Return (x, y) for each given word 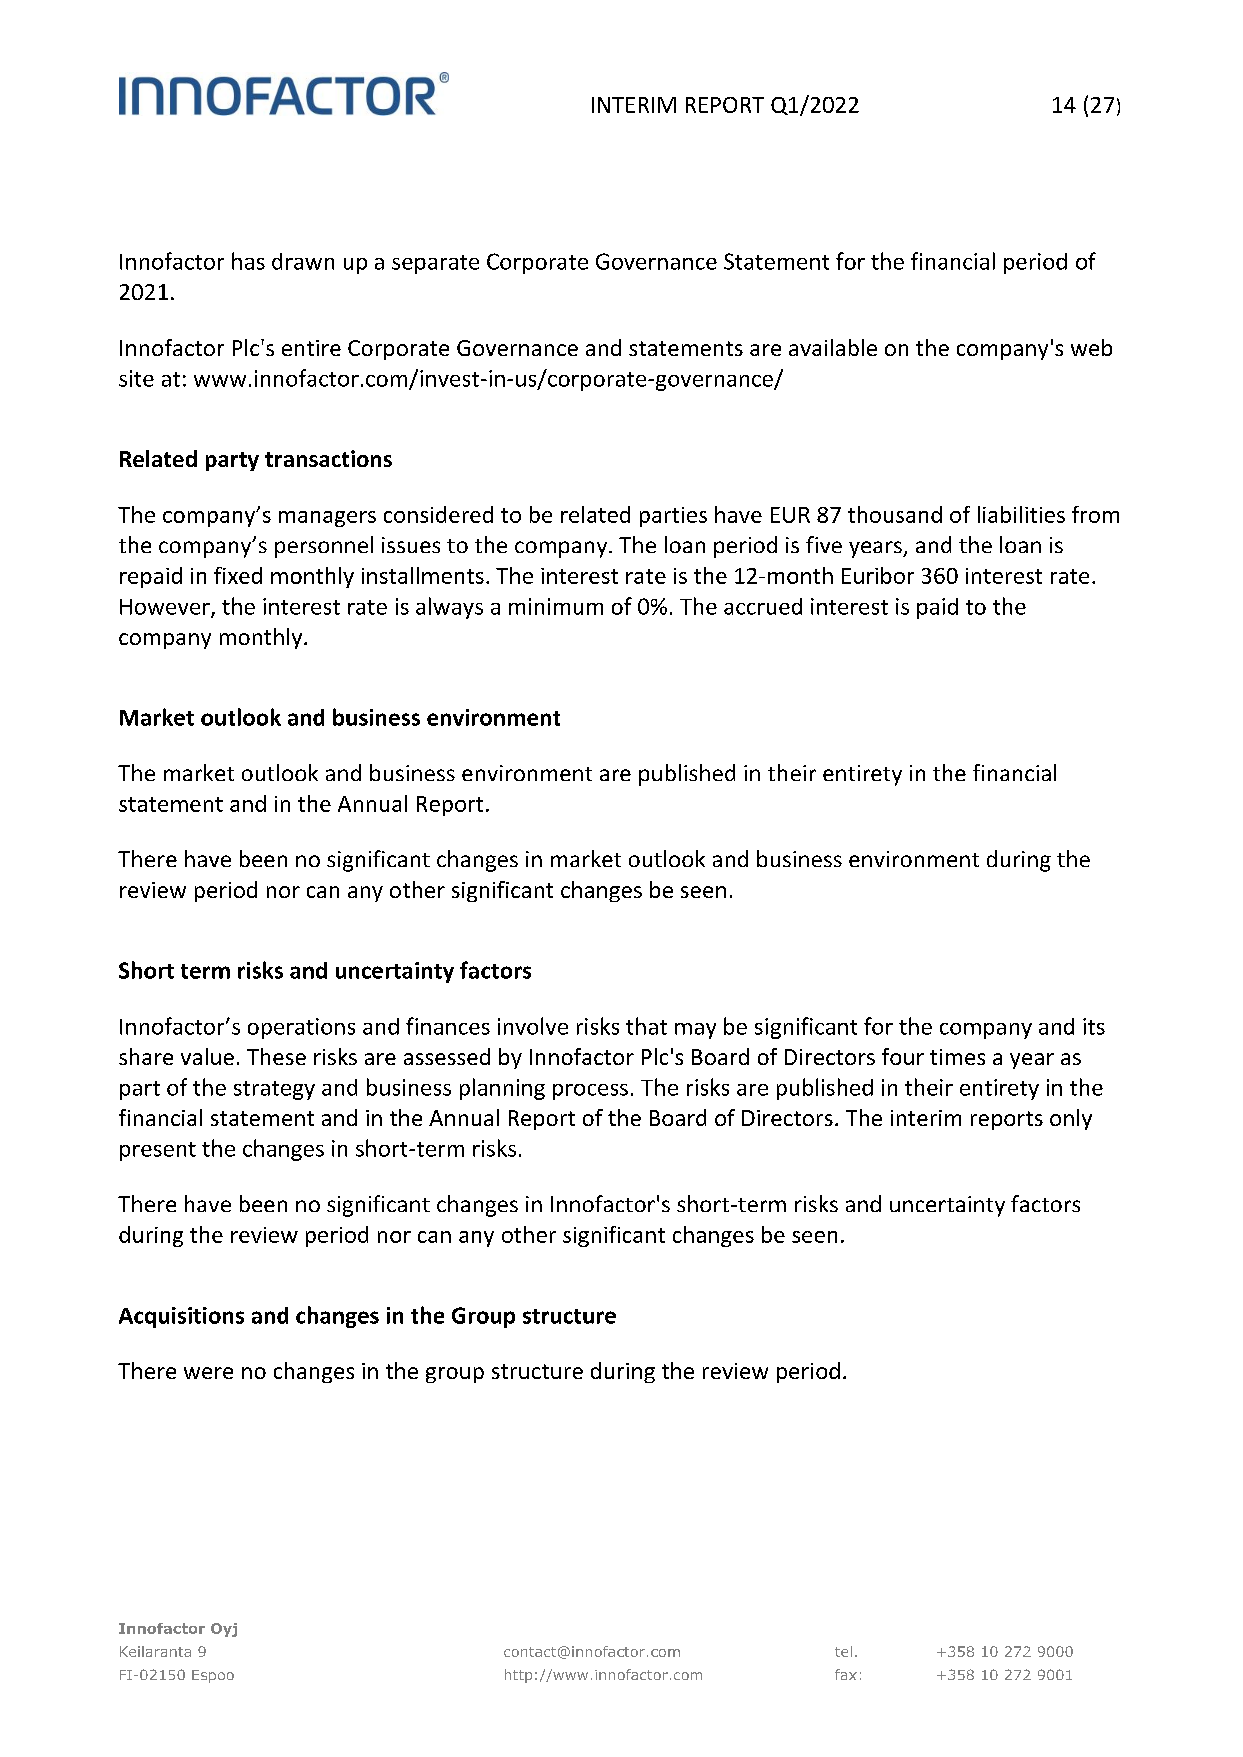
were (208, 1373)
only (1071, 1119)
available (833, 347)
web (1091, 347)
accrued (763, 606)
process (590, 1092)
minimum (556, 606)
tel (843, 1651)
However (166, 608)
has (248, 261)
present (158, 1151)
